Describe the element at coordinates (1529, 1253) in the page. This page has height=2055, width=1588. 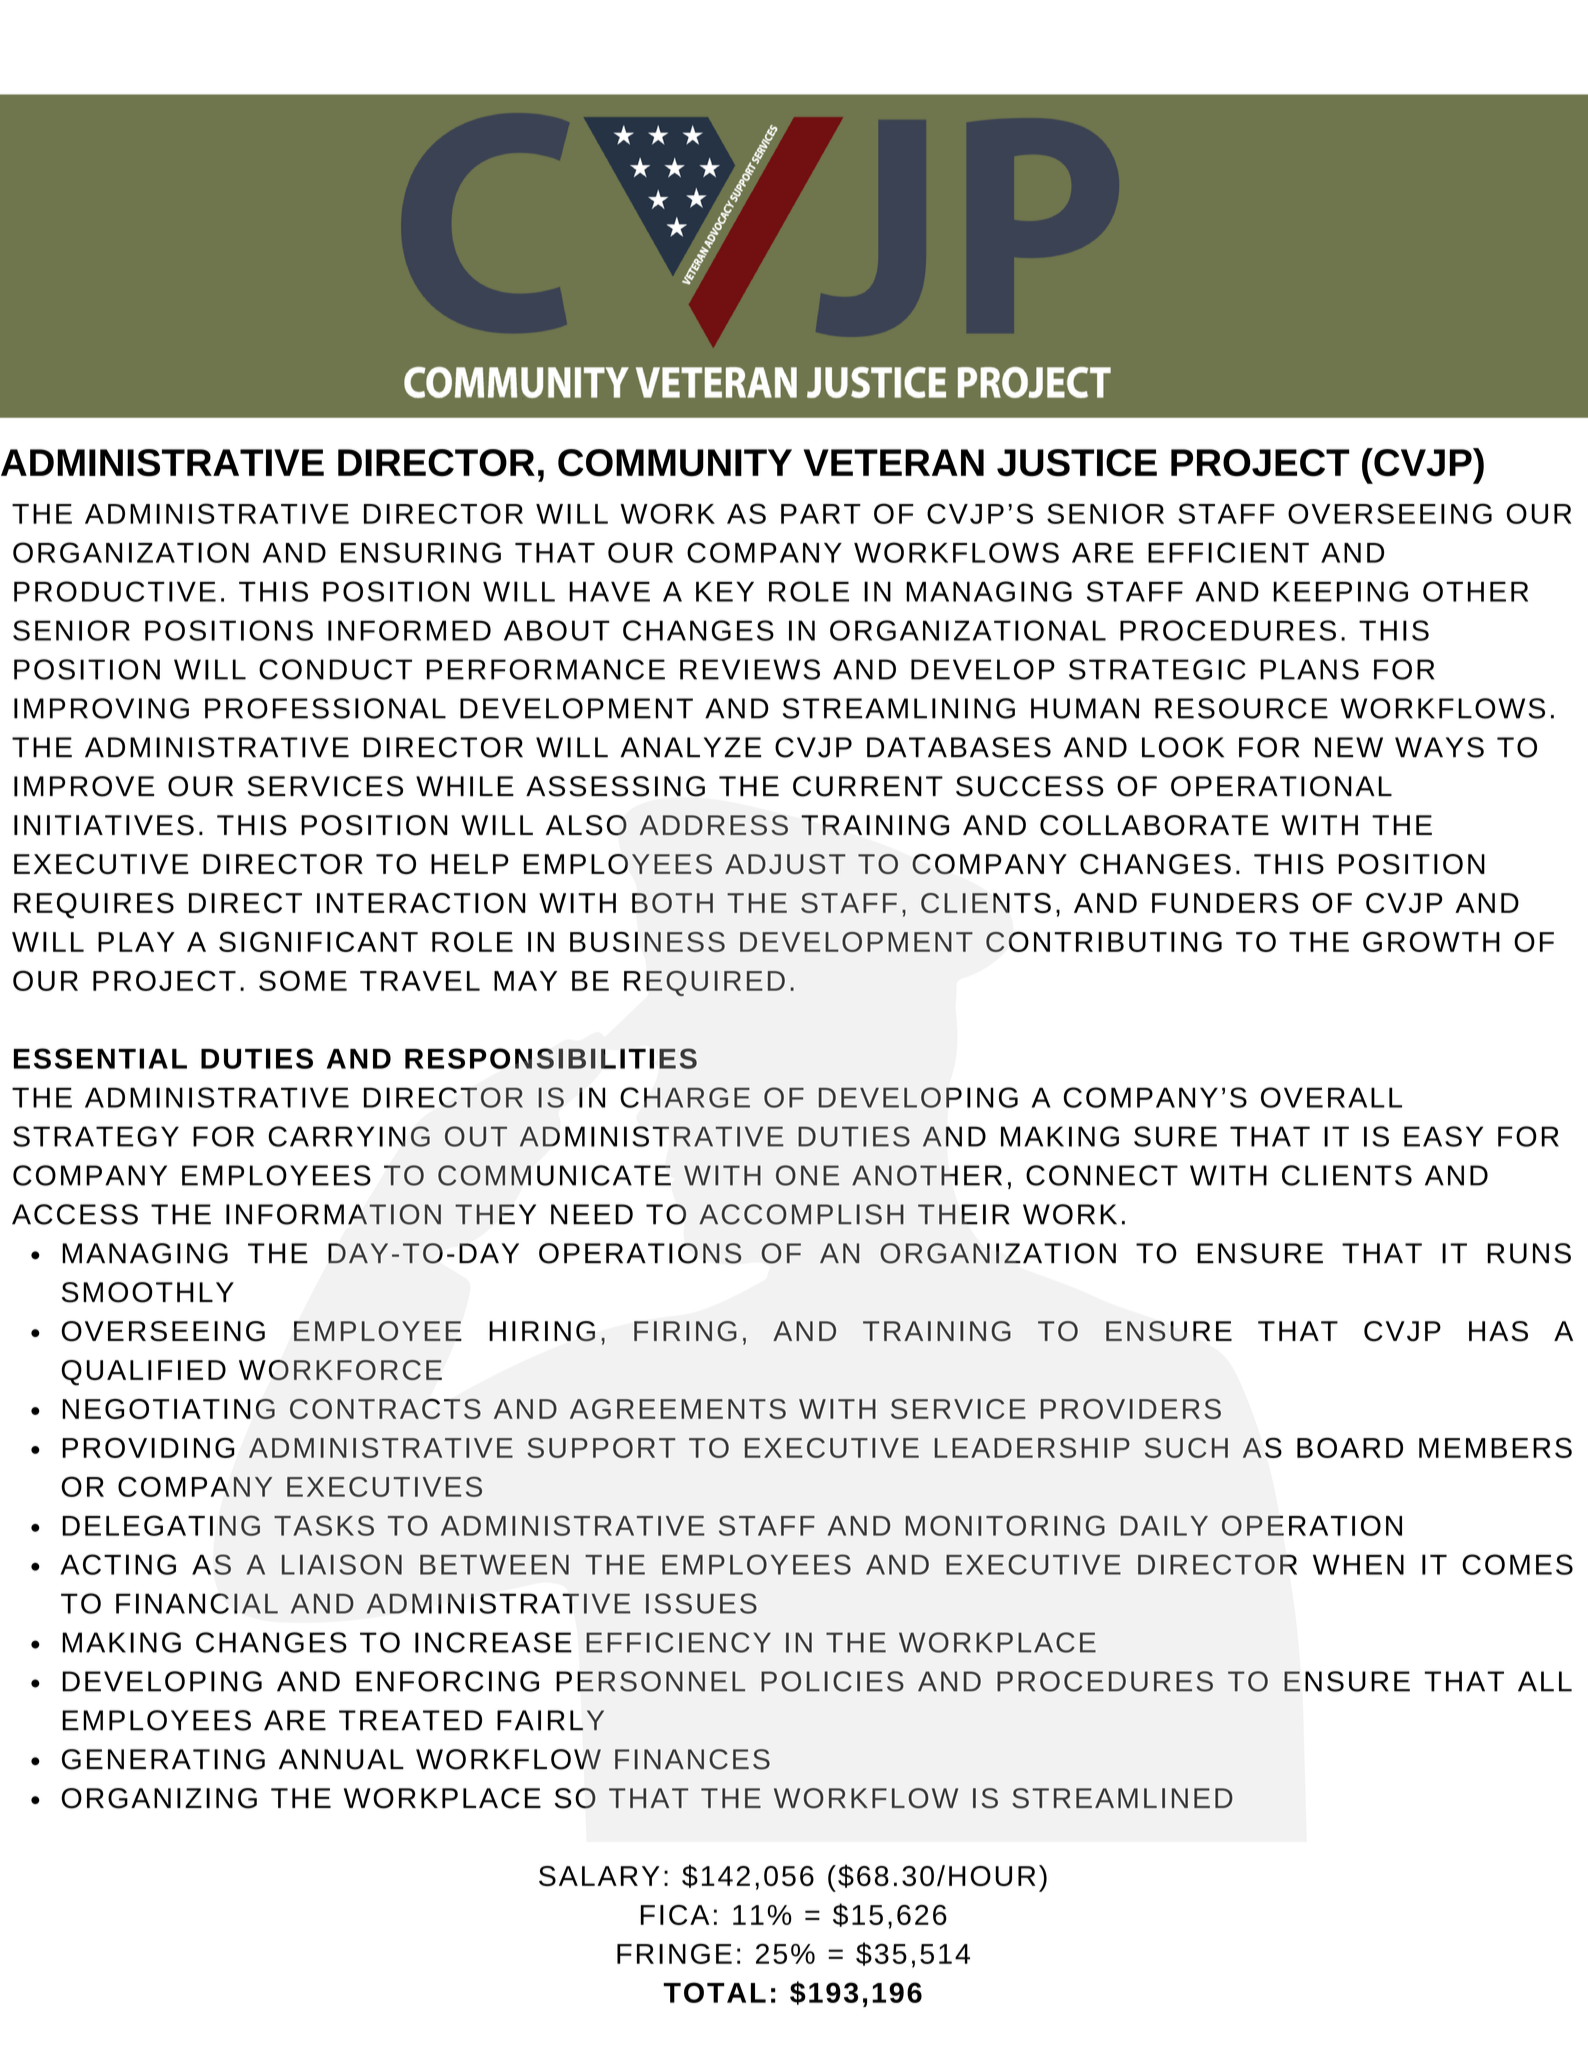
I see `RUNS` at that location.
